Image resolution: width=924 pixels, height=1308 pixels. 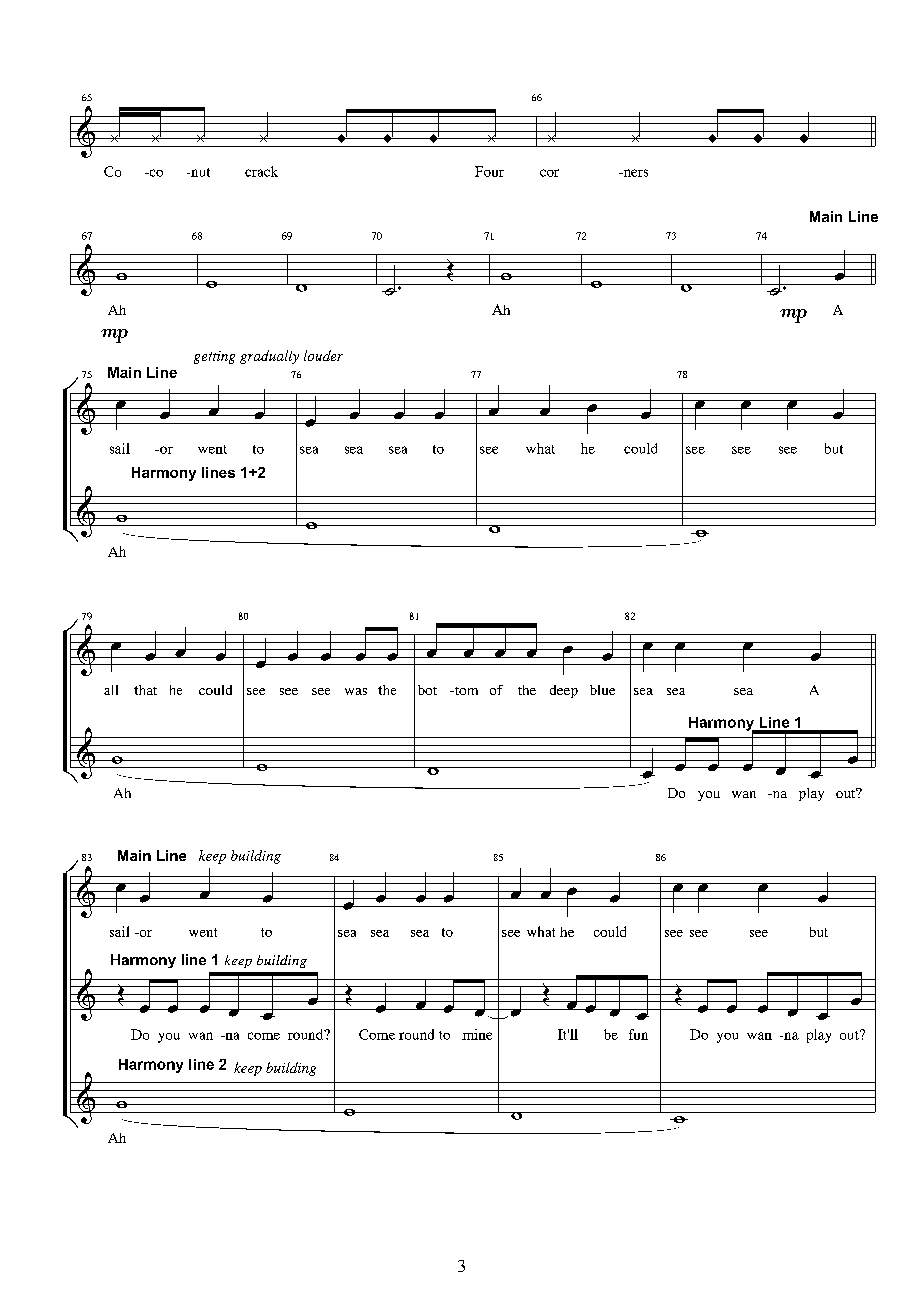 What do you see at coordinates (477, 1034) in the image?
I see `mine` at bounding box center [477, 1034].
